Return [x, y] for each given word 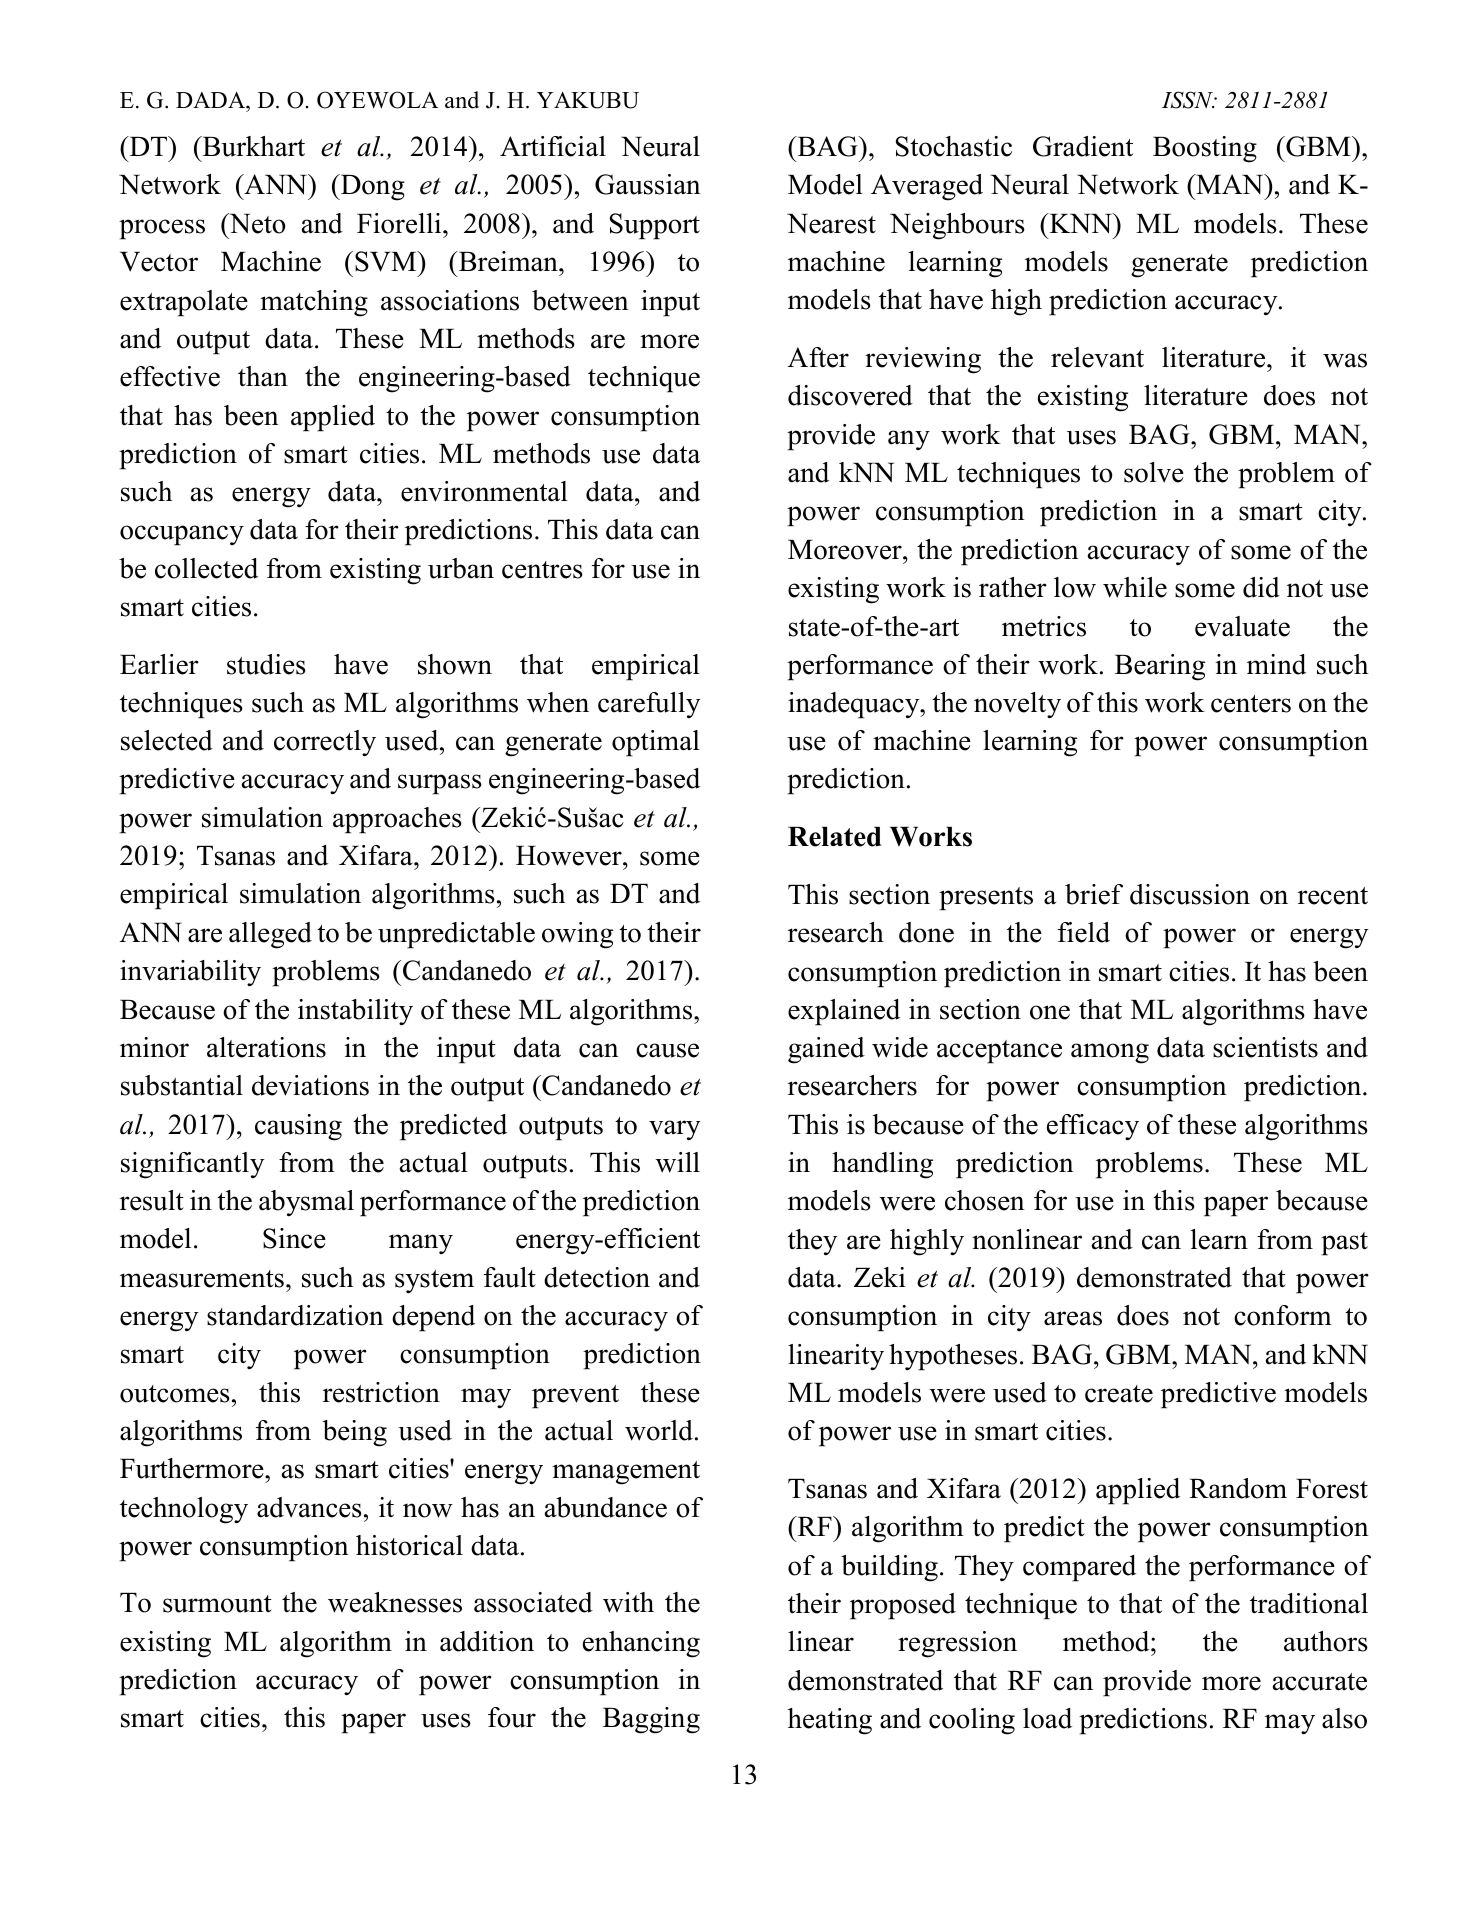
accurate [1320, 1682]
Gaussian [647, 184]
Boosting [1205, 149]
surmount [217, 1604]
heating [830, 1721]
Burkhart [253, 146]
